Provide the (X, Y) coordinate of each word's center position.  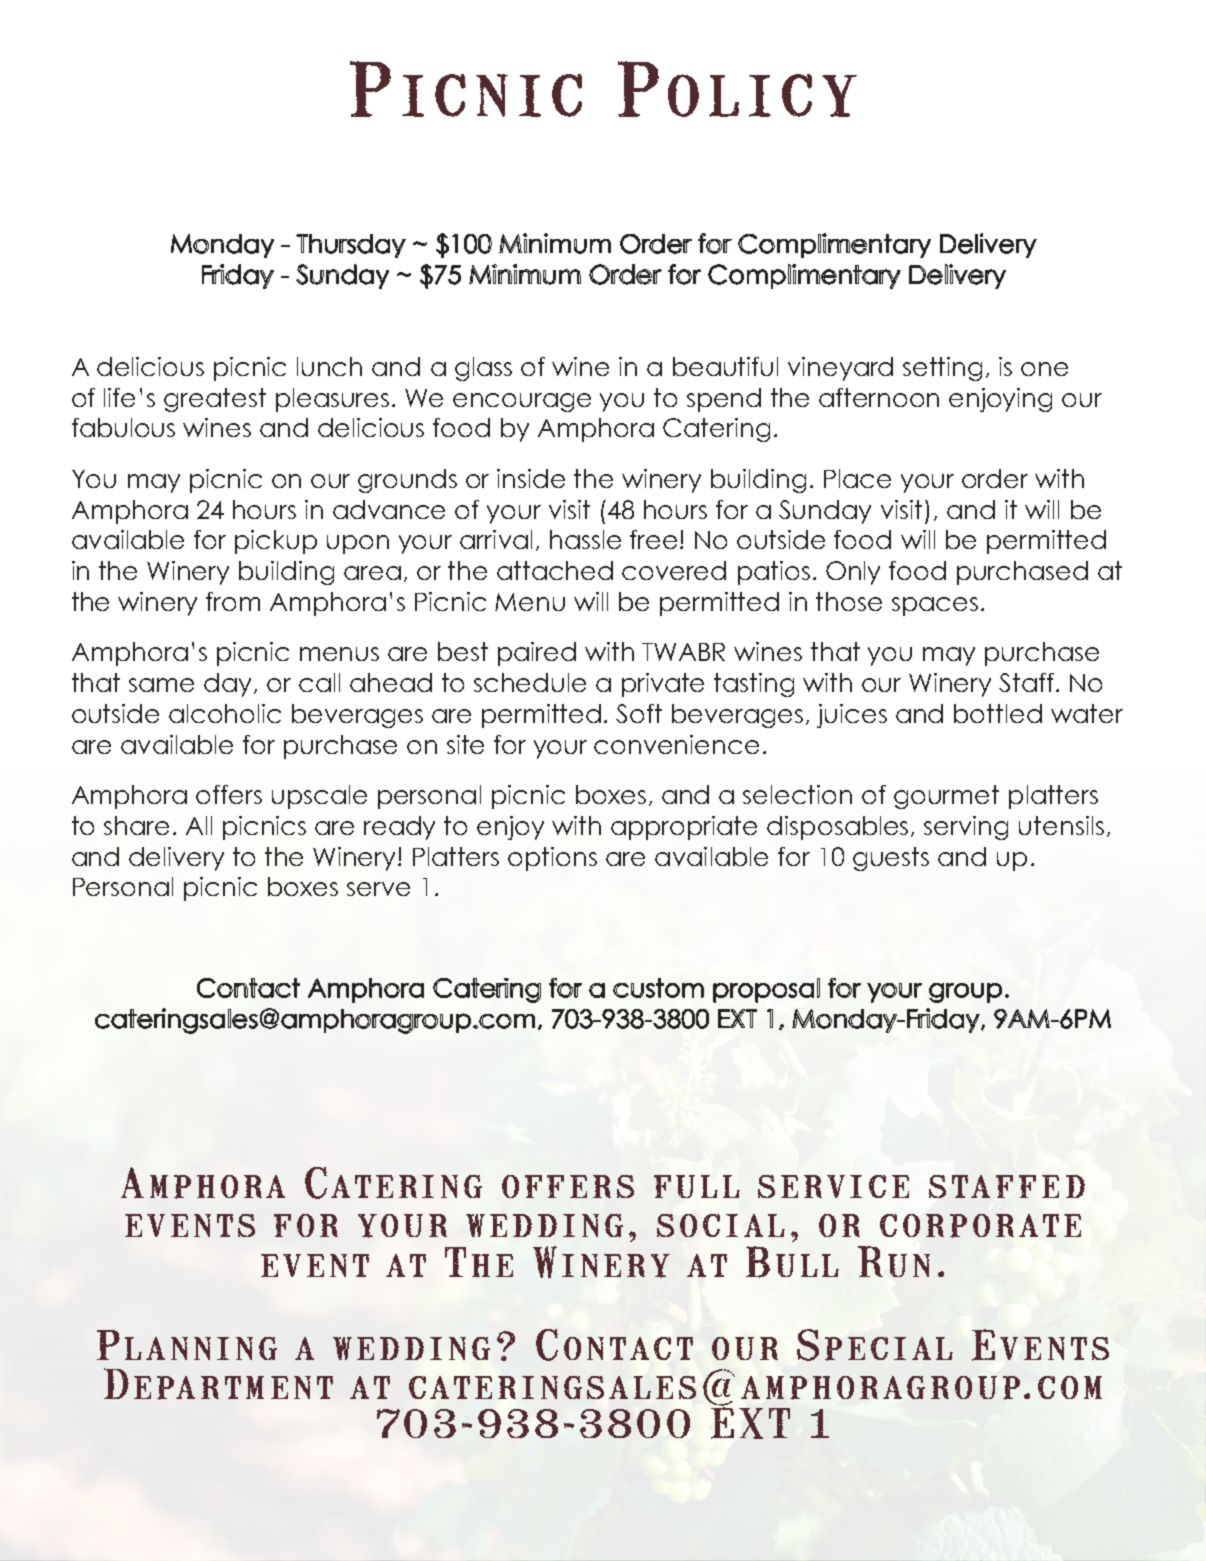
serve (378, 889)
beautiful (725, 366)
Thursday (351, 246)
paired (537, 654)
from (233, 601)
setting (942, 369)
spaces (935, 606)
